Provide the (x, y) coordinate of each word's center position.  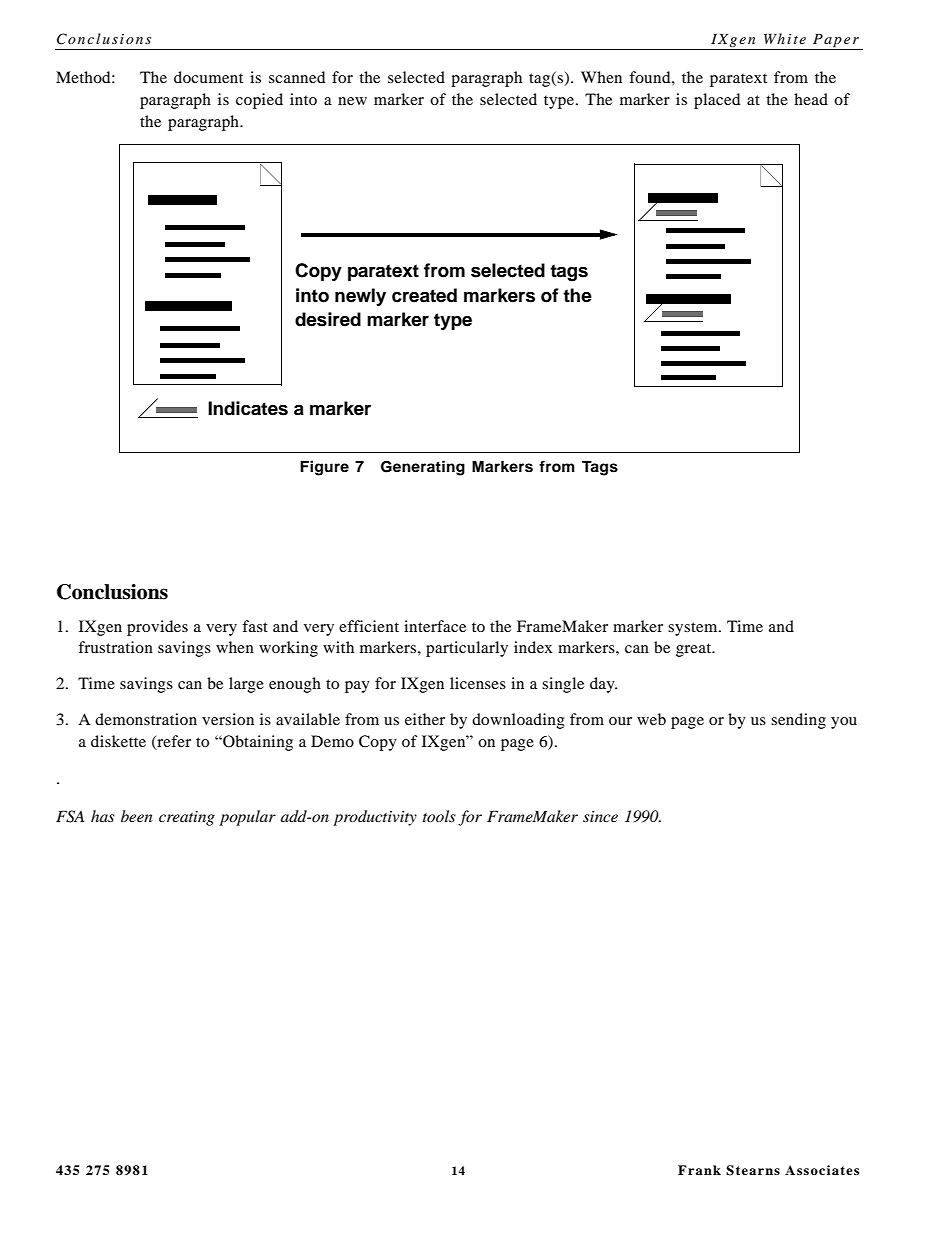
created (424, 295)
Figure (324, 468)
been (136, 816)
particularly (467, 649)
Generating (423, 468)
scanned (297, 77)
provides (157, 628)
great (695, 650)
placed (717, 101)
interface (435, 626)
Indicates (248, 408)
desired (328, 319)
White (785, 38)
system (694, 629)
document (208, 77)
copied (259, 101)
